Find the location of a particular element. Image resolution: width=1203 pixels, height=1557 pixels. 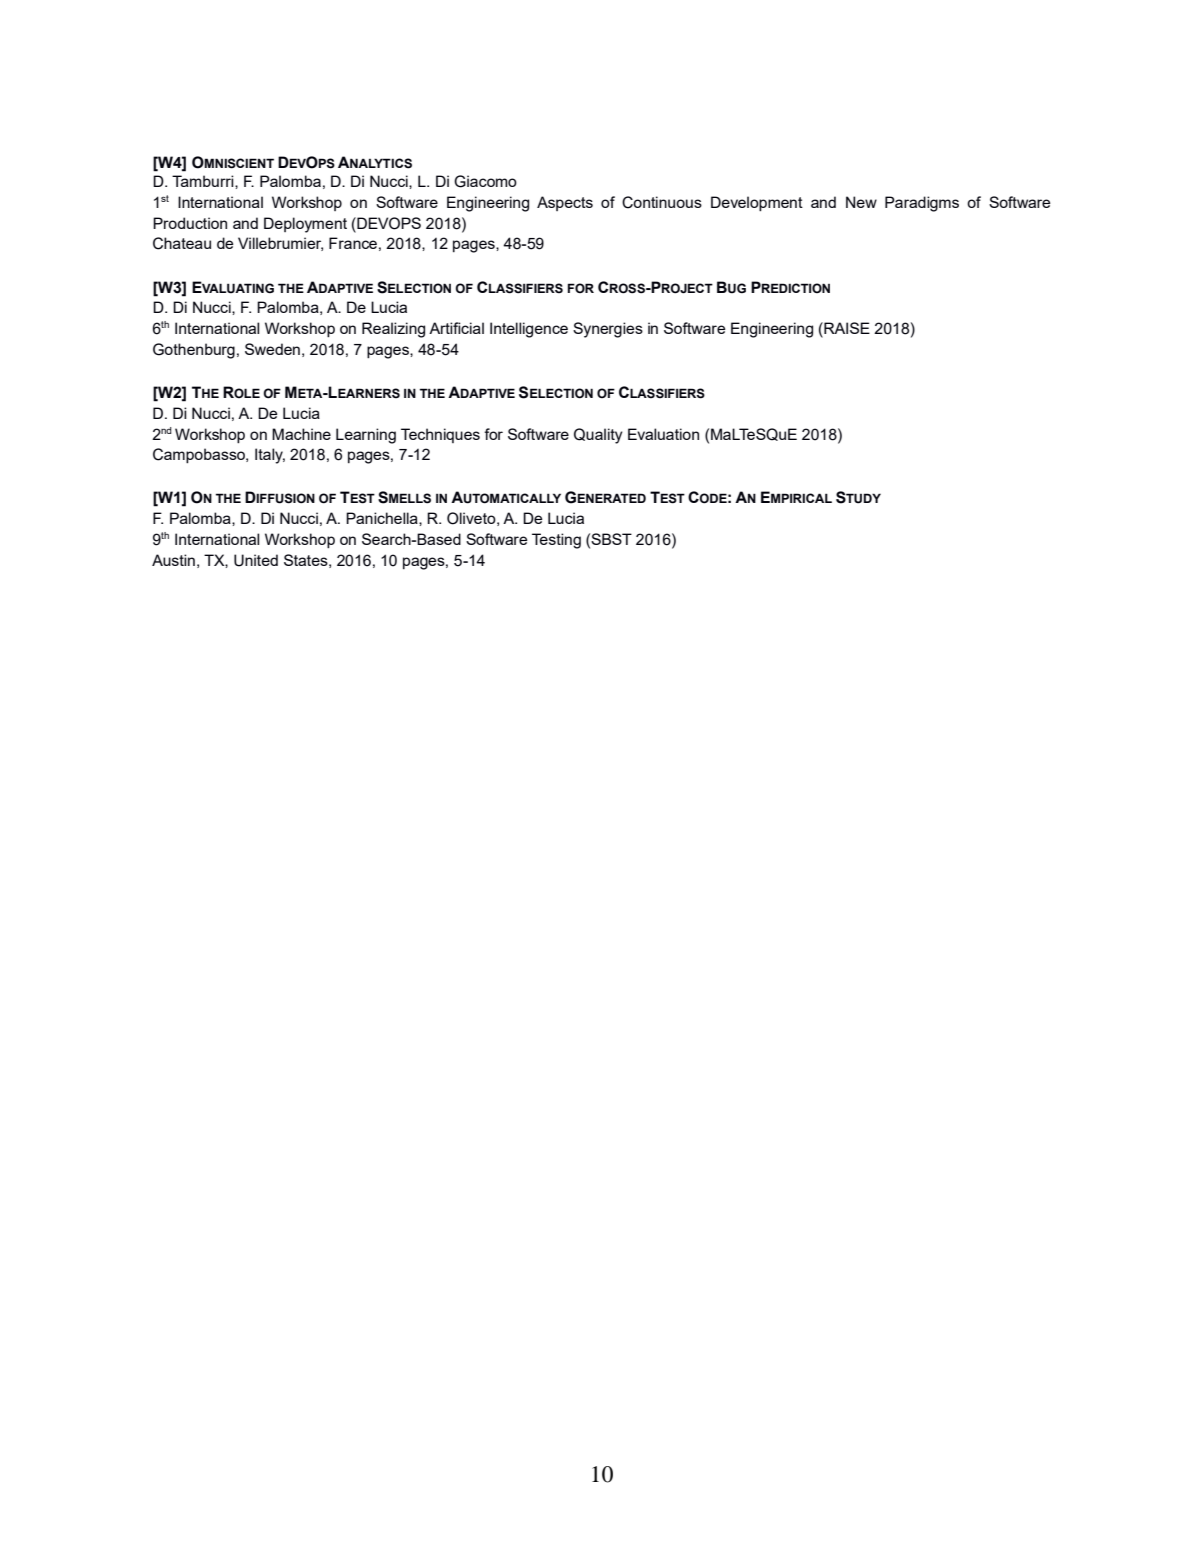

Sweden is located at coordinates (272, 349).
